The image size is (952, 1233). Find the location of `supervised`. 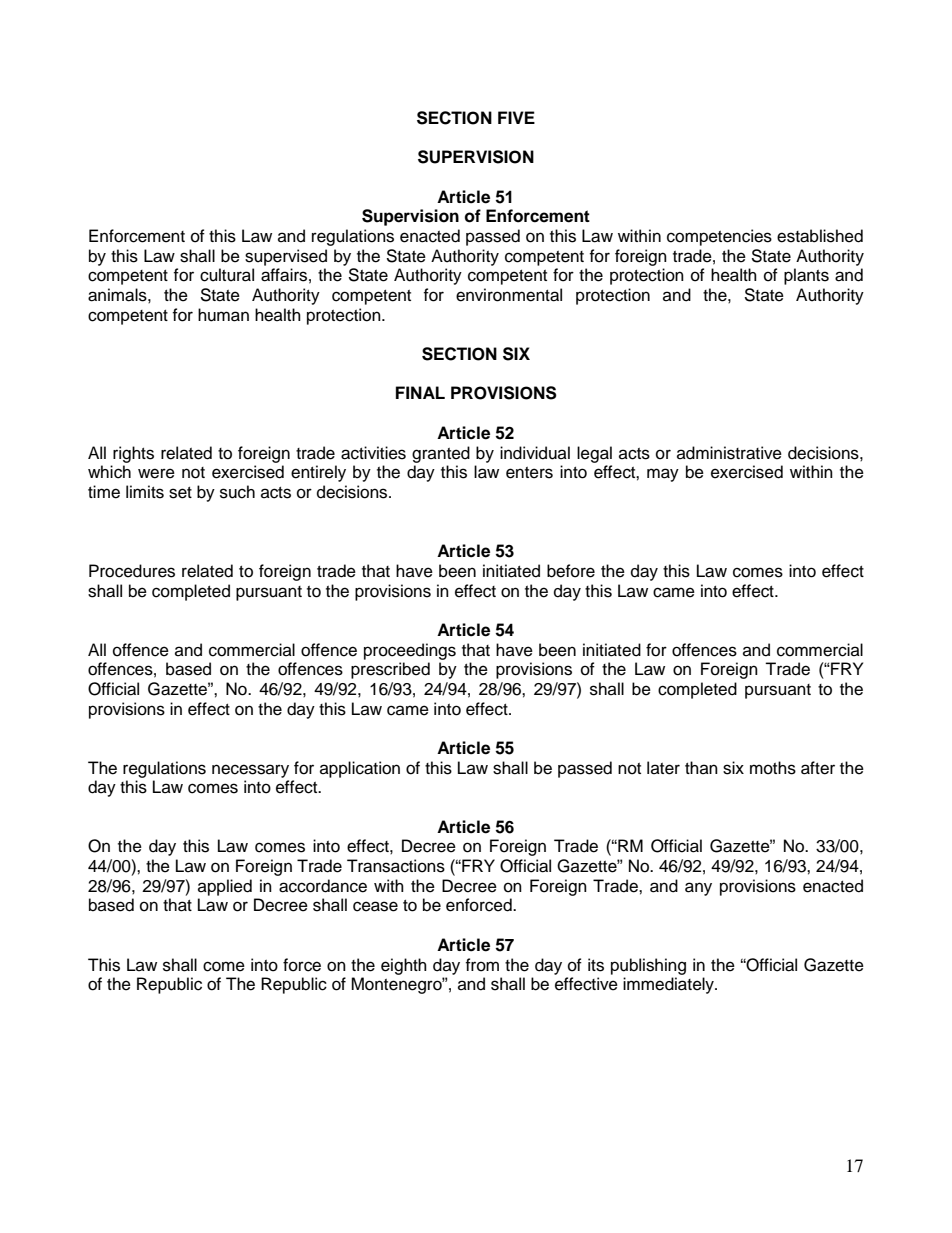

supervised is located at coordinates (286, 257).
